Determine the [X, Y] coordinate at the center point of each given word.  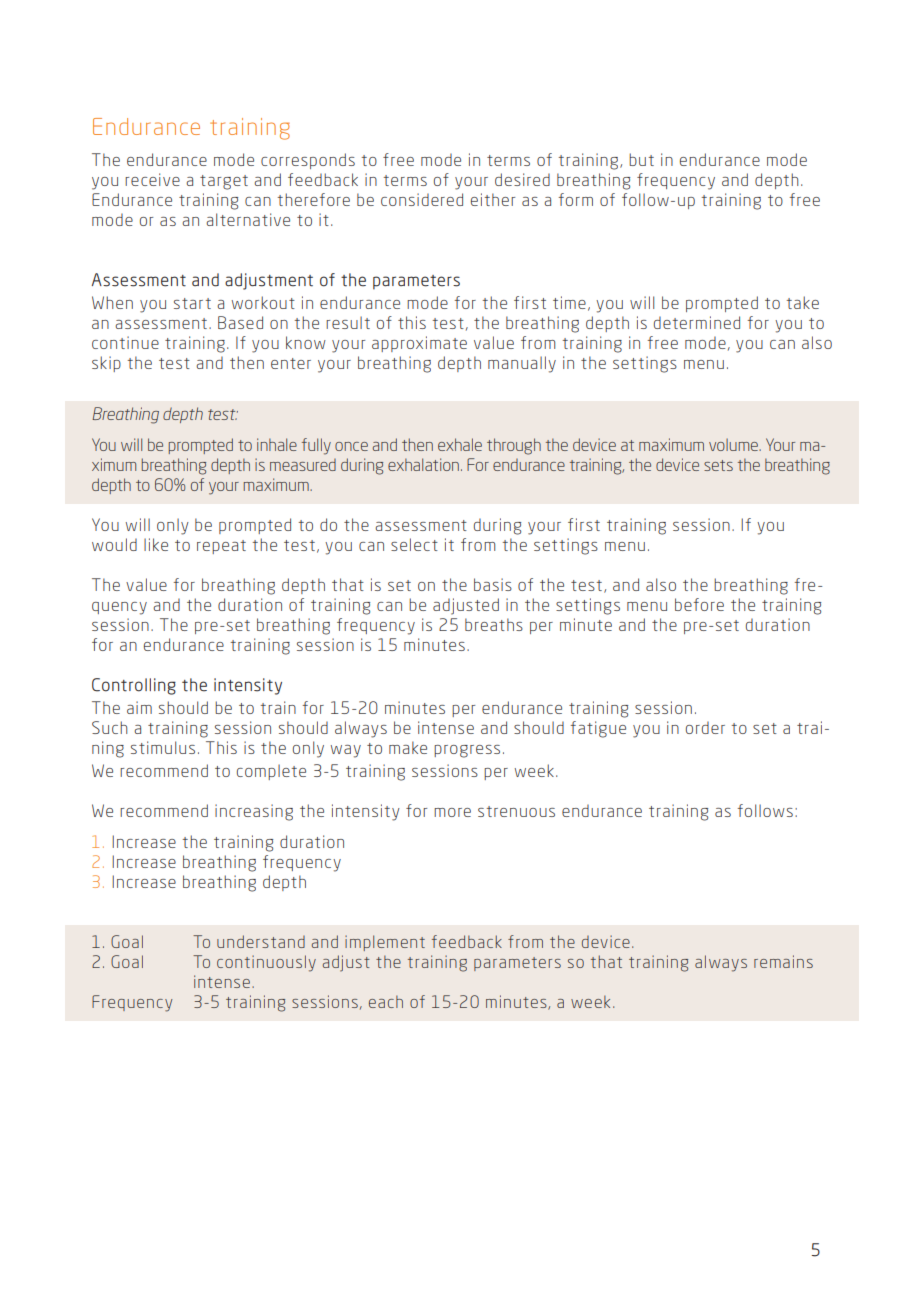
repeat [221, 547]
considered [422, 199]
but [641, 159]
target [224, 182]
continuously [266, 963]
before [699, 604]
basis [493, 584]
